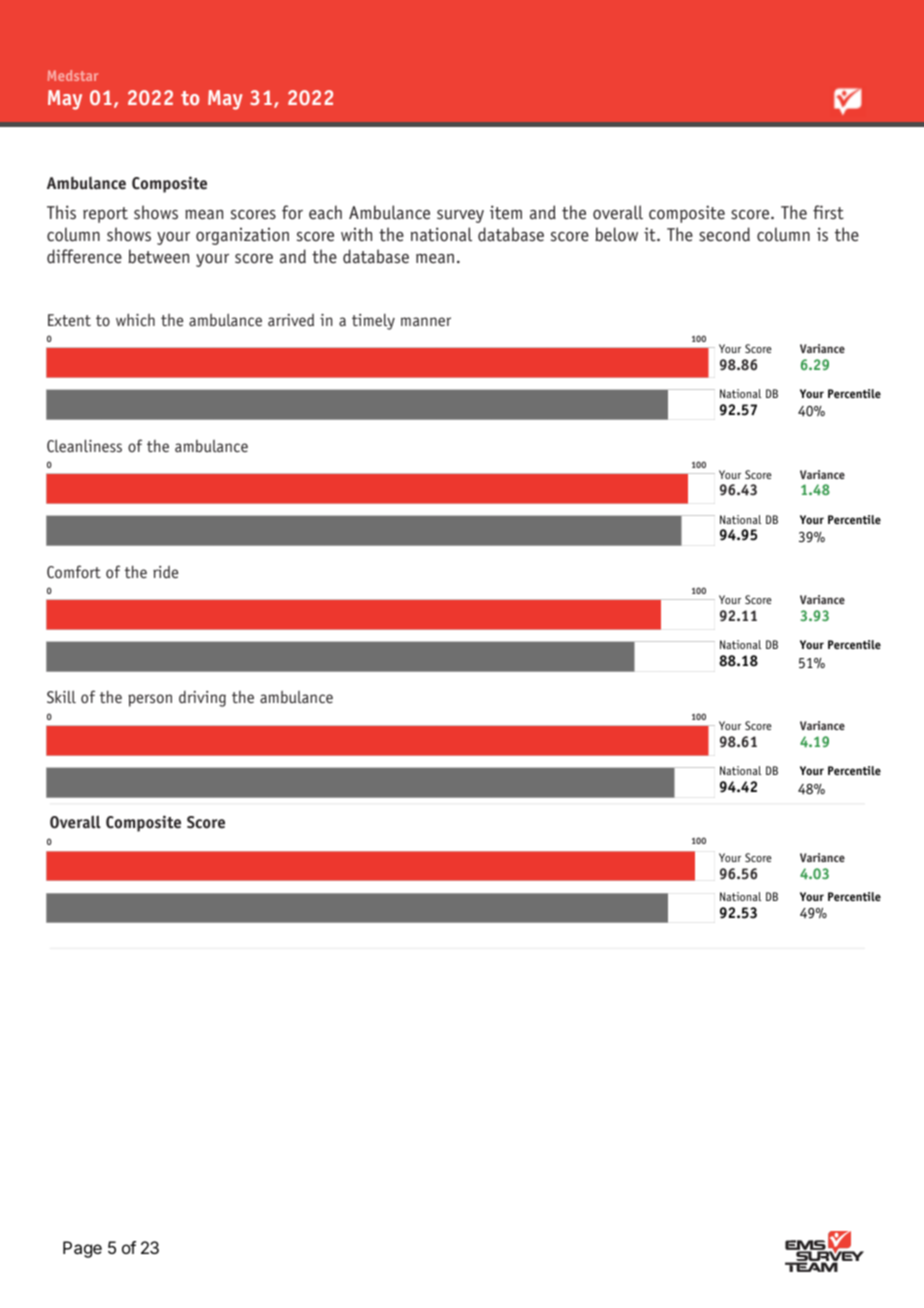 The height and width of the document is (1308, 924). Describe the element at coordinates (82, 1249) in the document. I see `Page` at that location.
